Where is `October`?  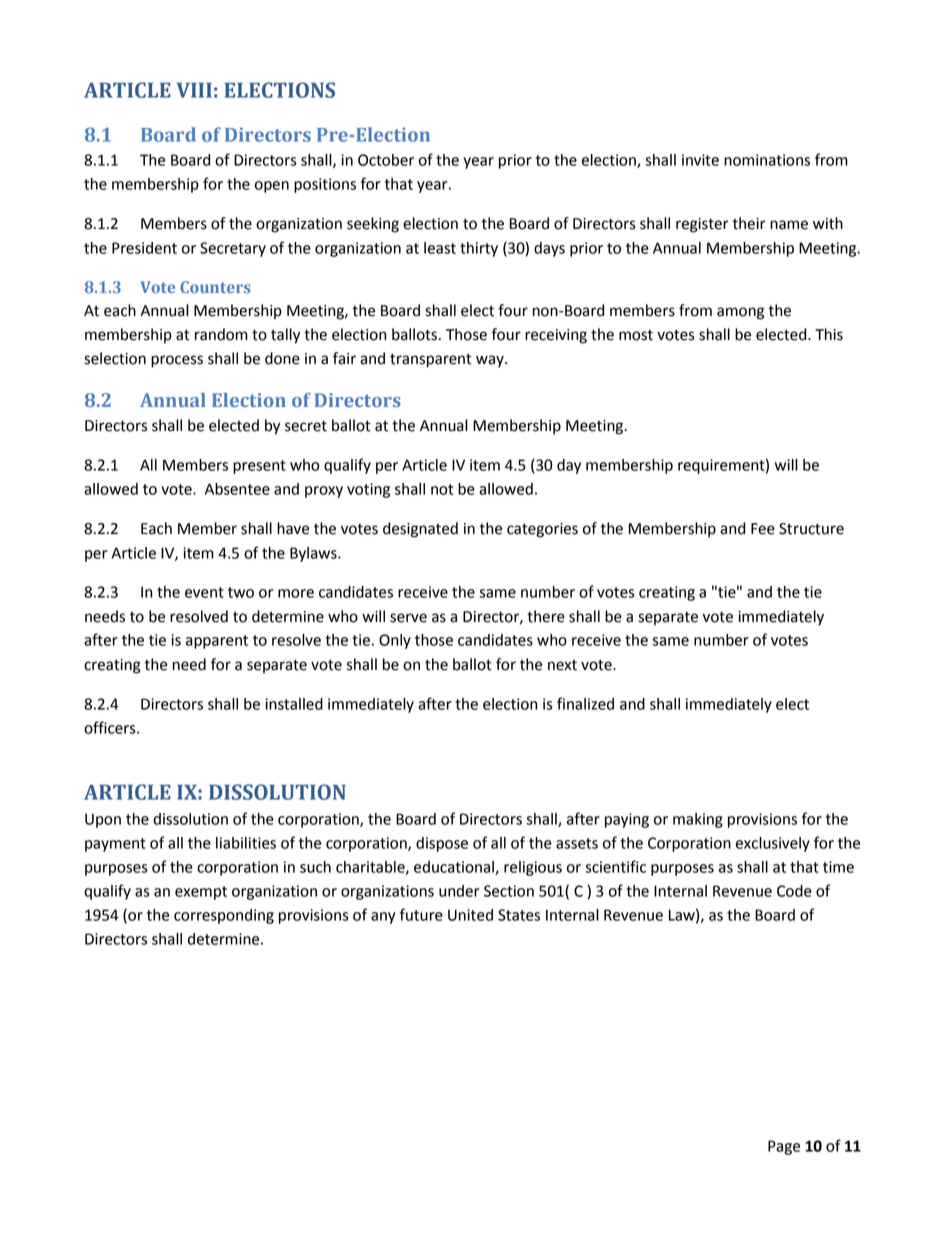
October is located at coordinates (386, 160).
